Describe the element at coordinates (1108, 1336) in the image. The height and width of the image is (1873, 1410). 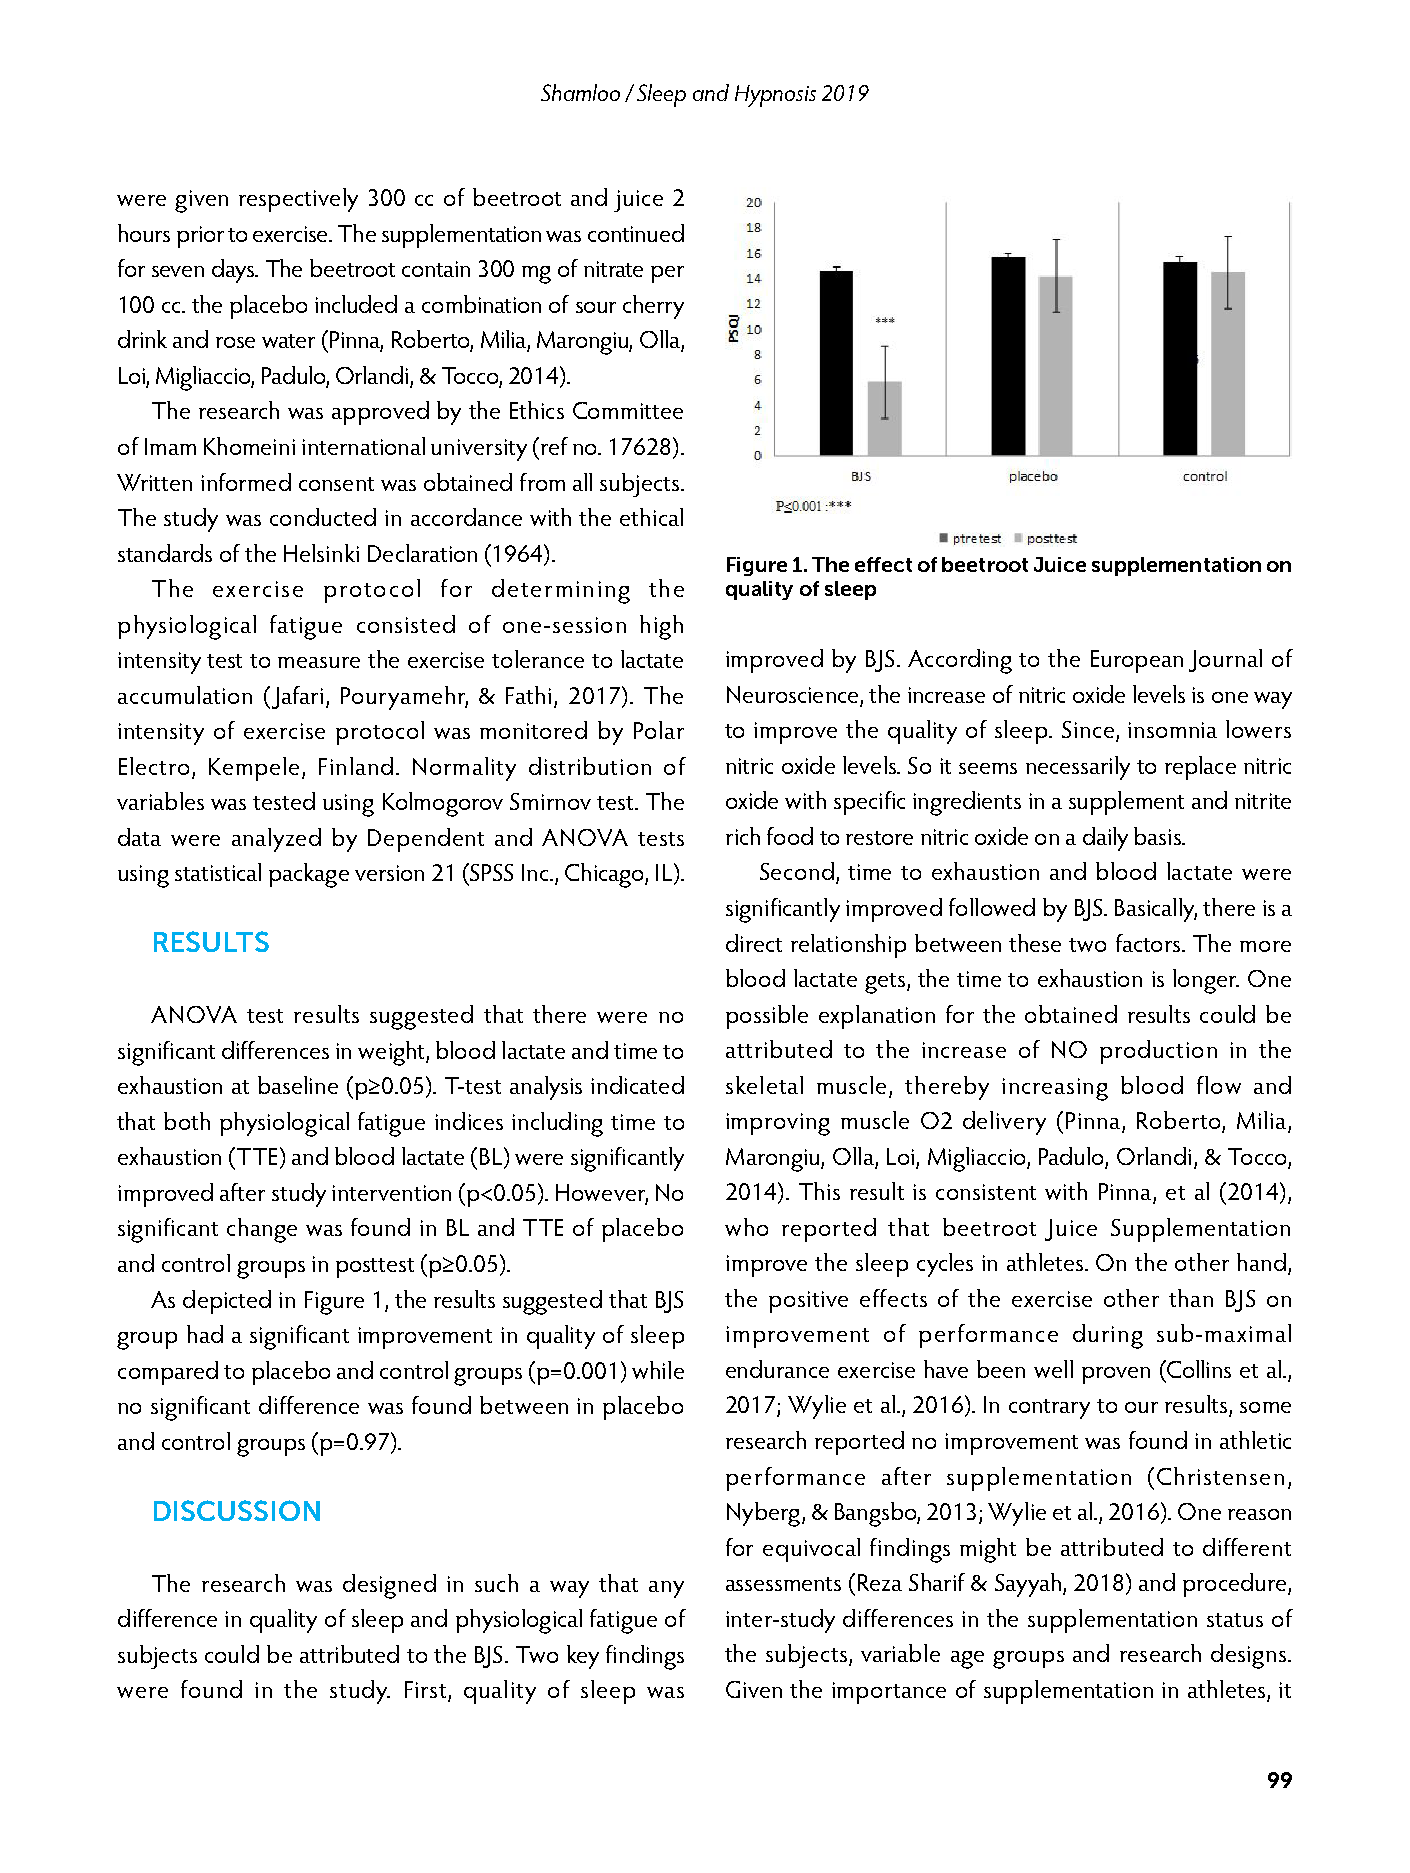
I see `during` at that location.
